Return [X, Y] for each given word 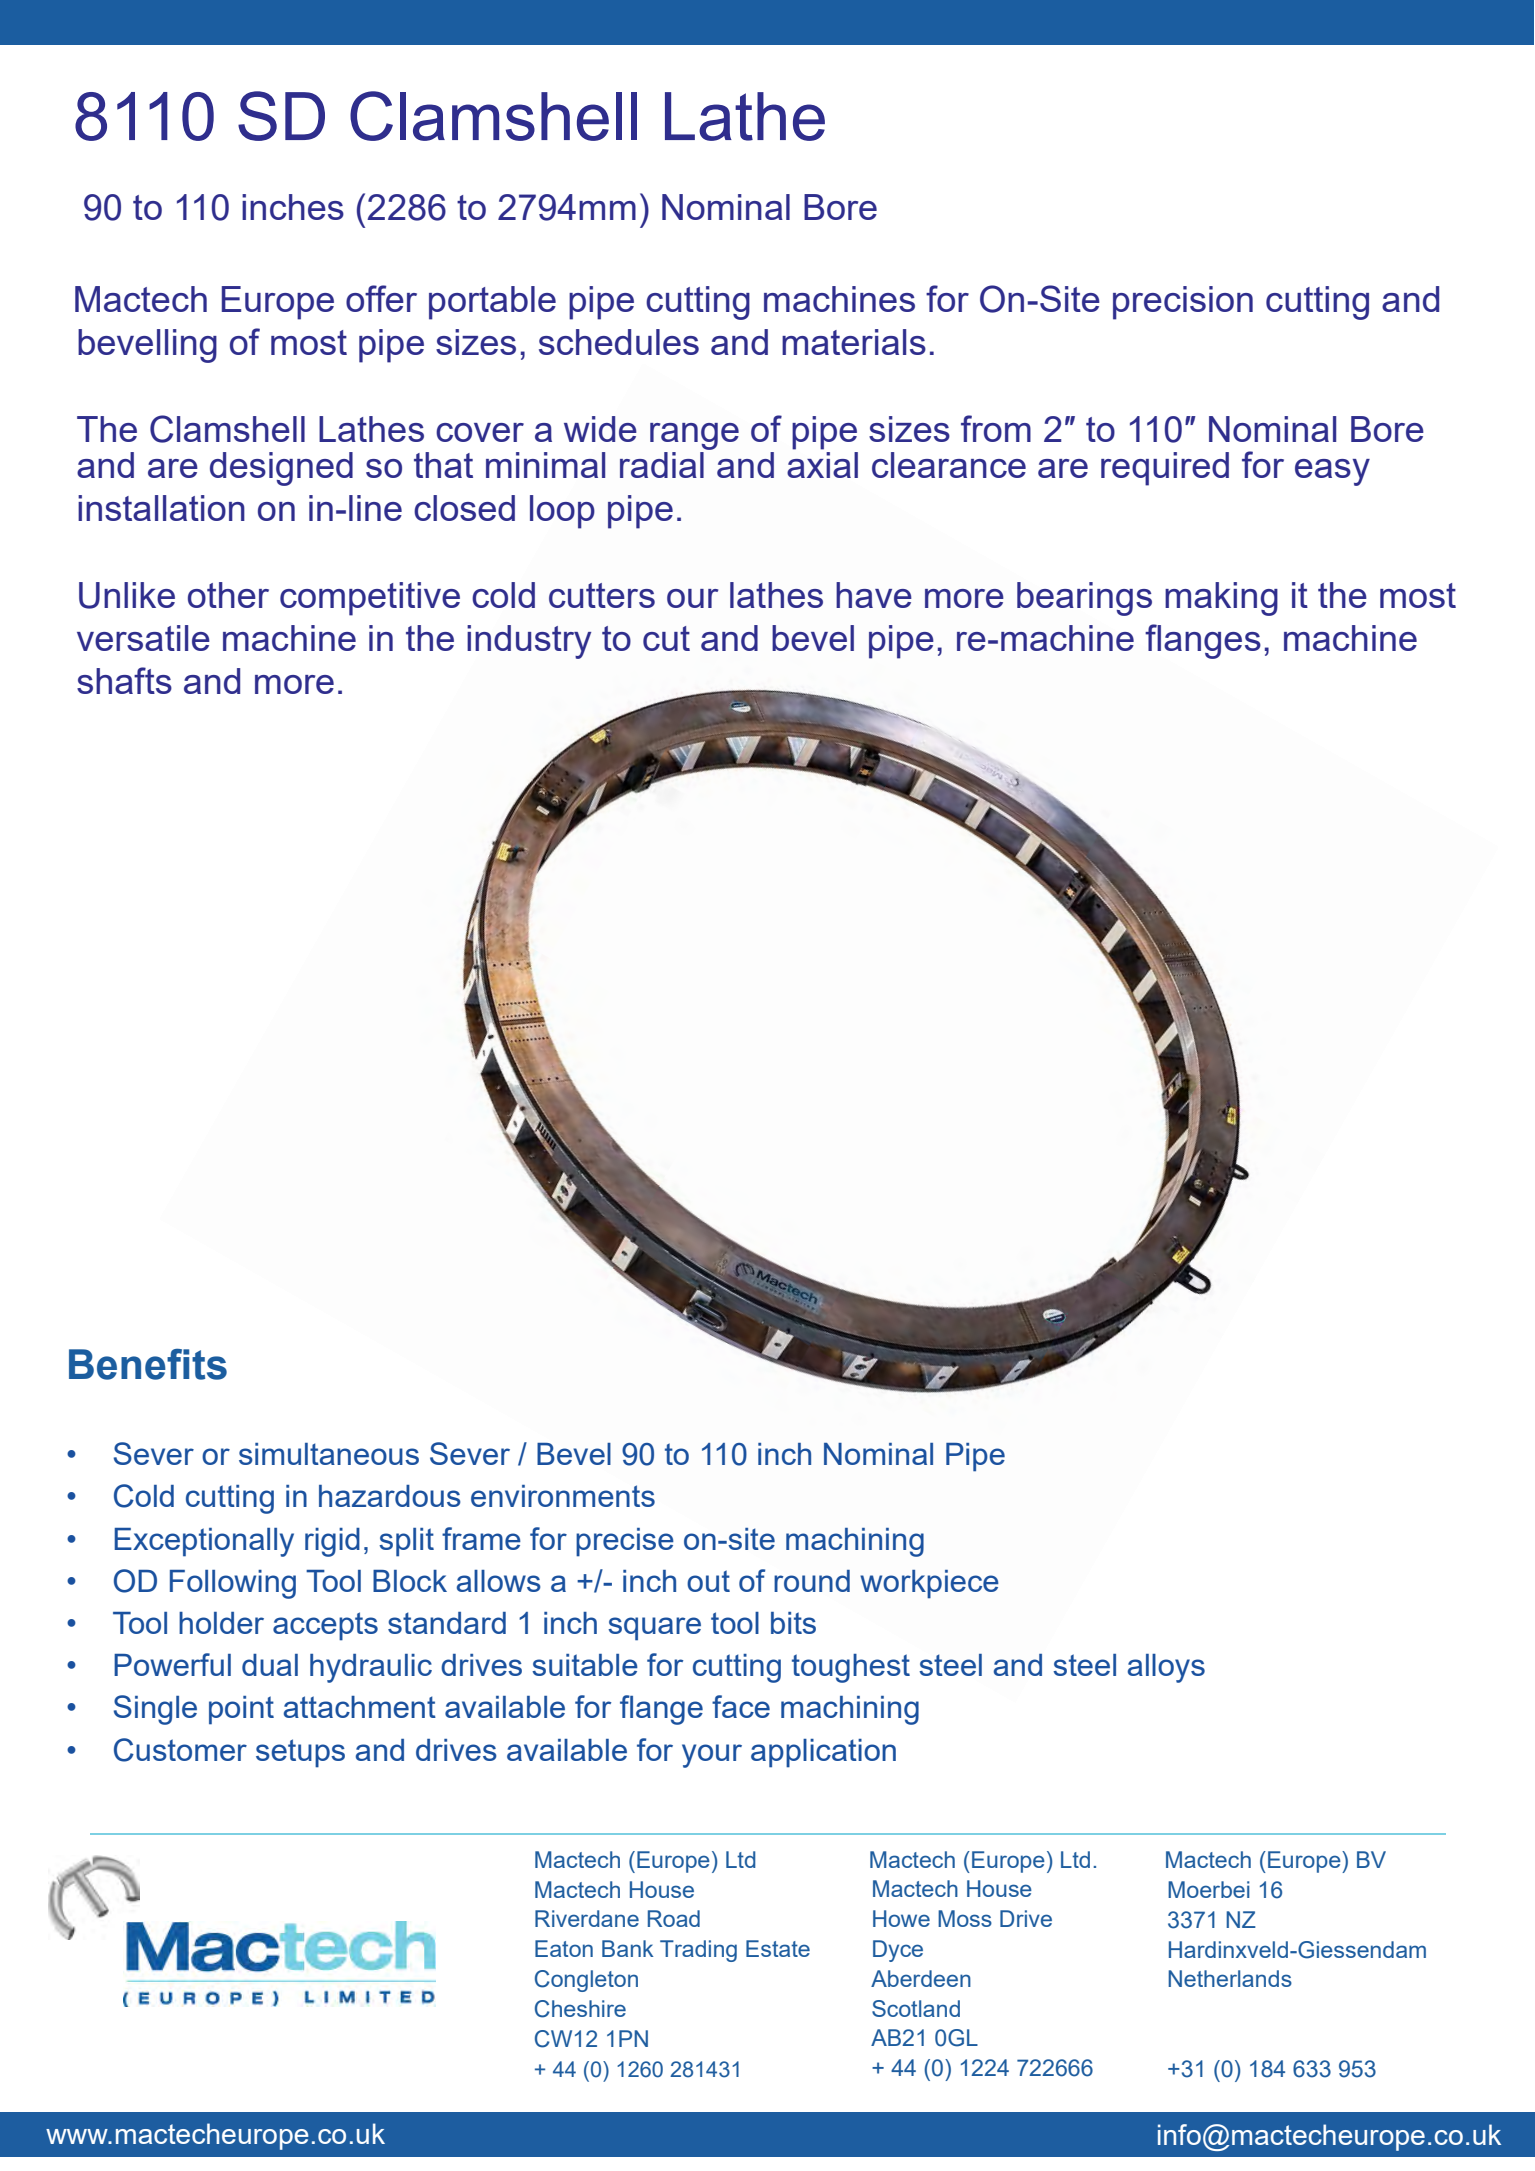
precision [1183, 303]
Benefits [148, 1364]
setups [300, 1753]
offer [381, 298]
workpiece [929, 1584]
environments [563, 1496]
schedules [619, 342]
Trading [698, 1951]
